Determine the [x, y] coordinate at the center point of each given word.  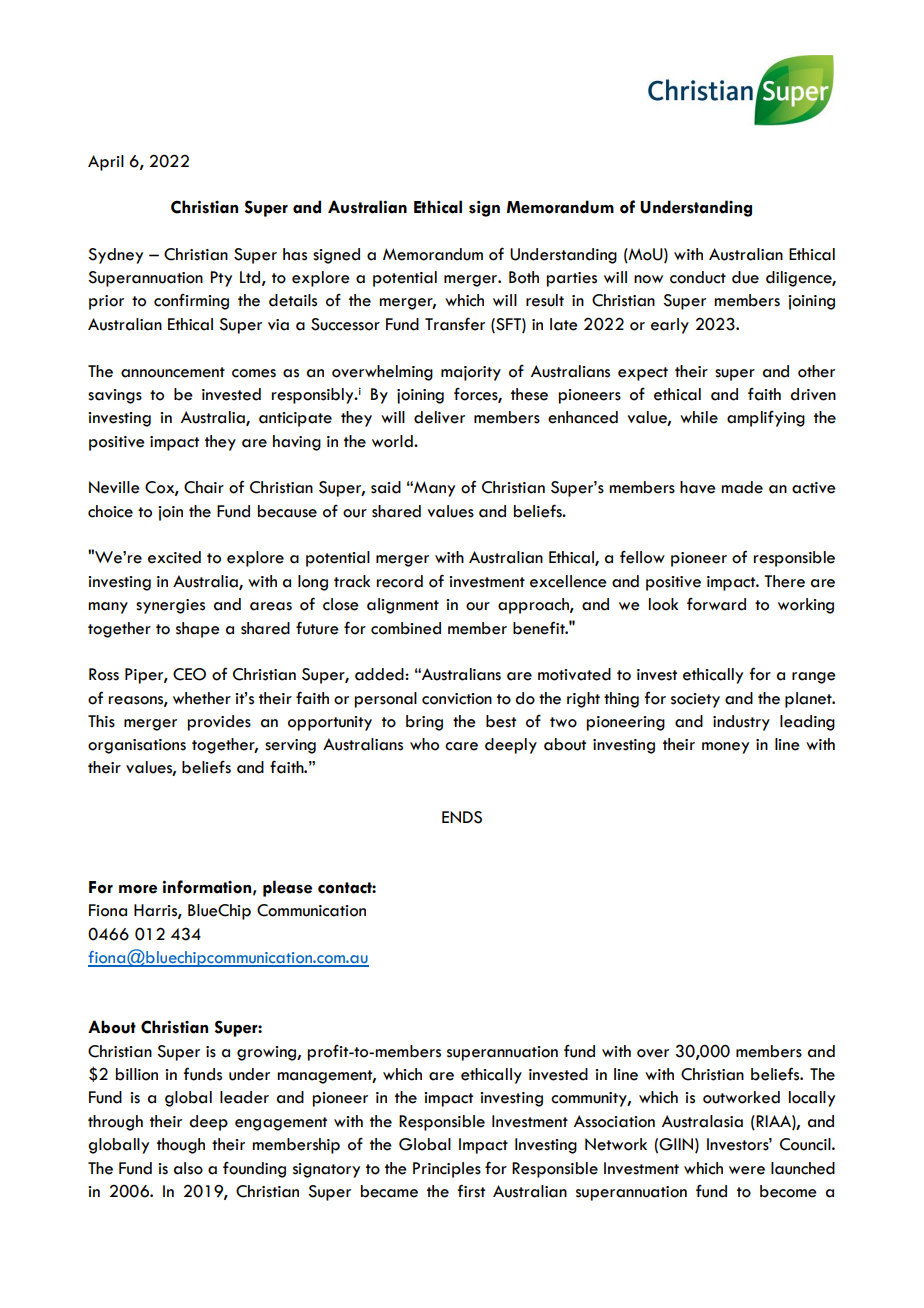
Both [524, 277]
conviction [457, 699]
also [188, 1168]
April [106, 163]
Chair [204, 487]
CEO [189, 674]
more [138, 889]
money [725, 748]
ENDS [462, 817]
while [699, 417]
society [695, 700]
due [745, 277]
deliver [439, 417]
